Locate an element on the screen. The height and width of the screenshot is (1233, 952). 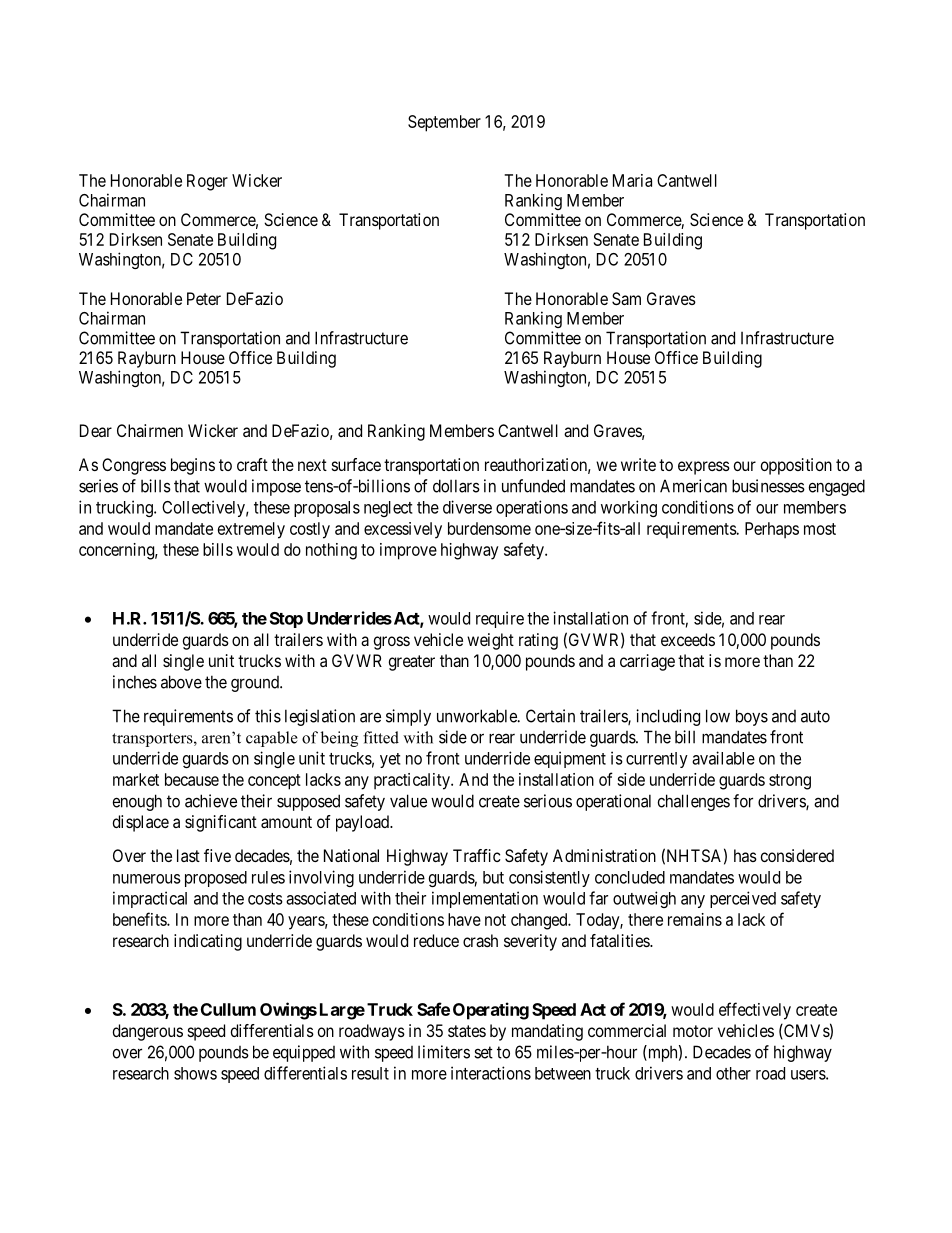
Chairmen is located at coordinates (150, 430).
